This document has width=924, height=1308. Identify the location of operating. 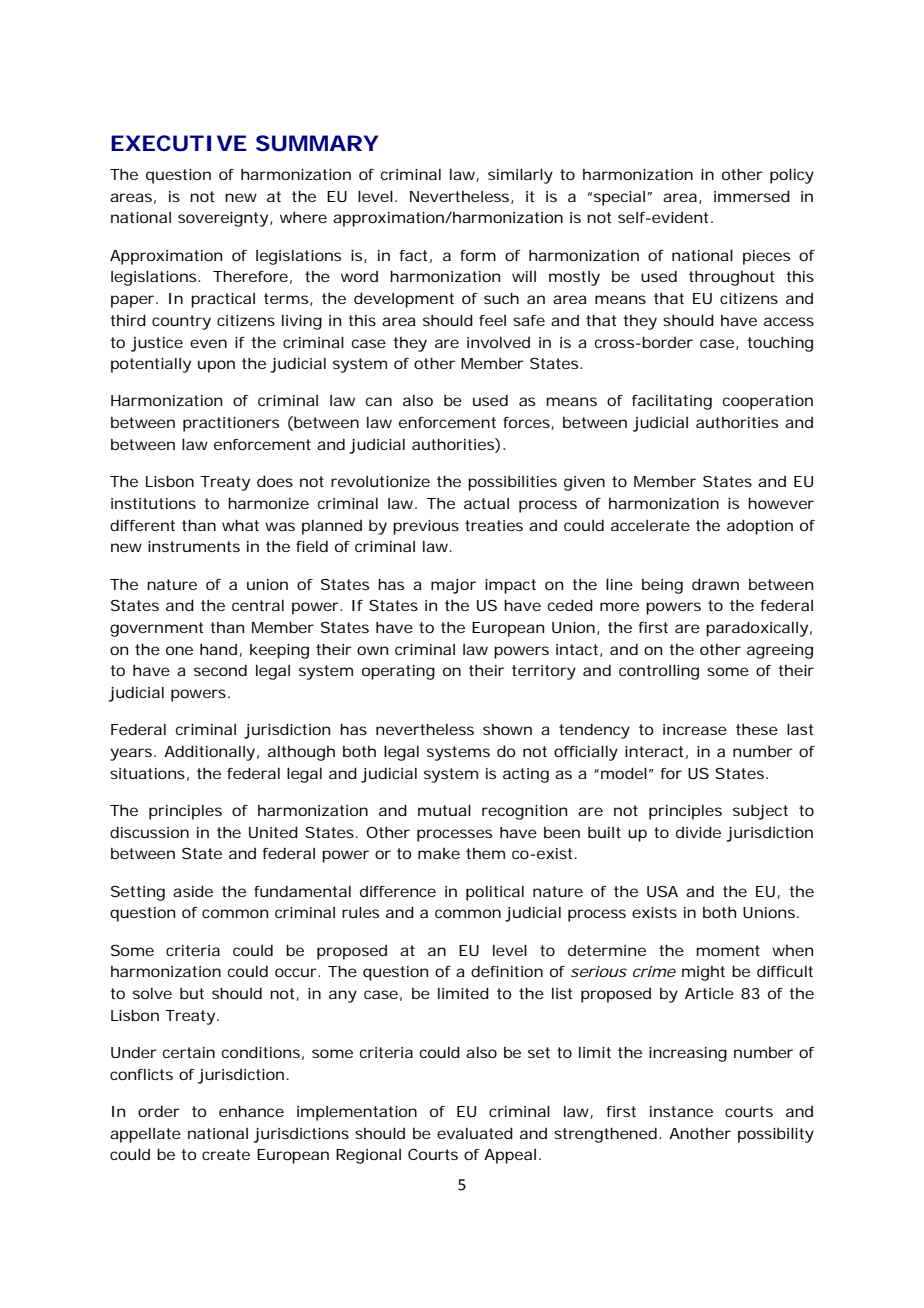
(398, 672).
